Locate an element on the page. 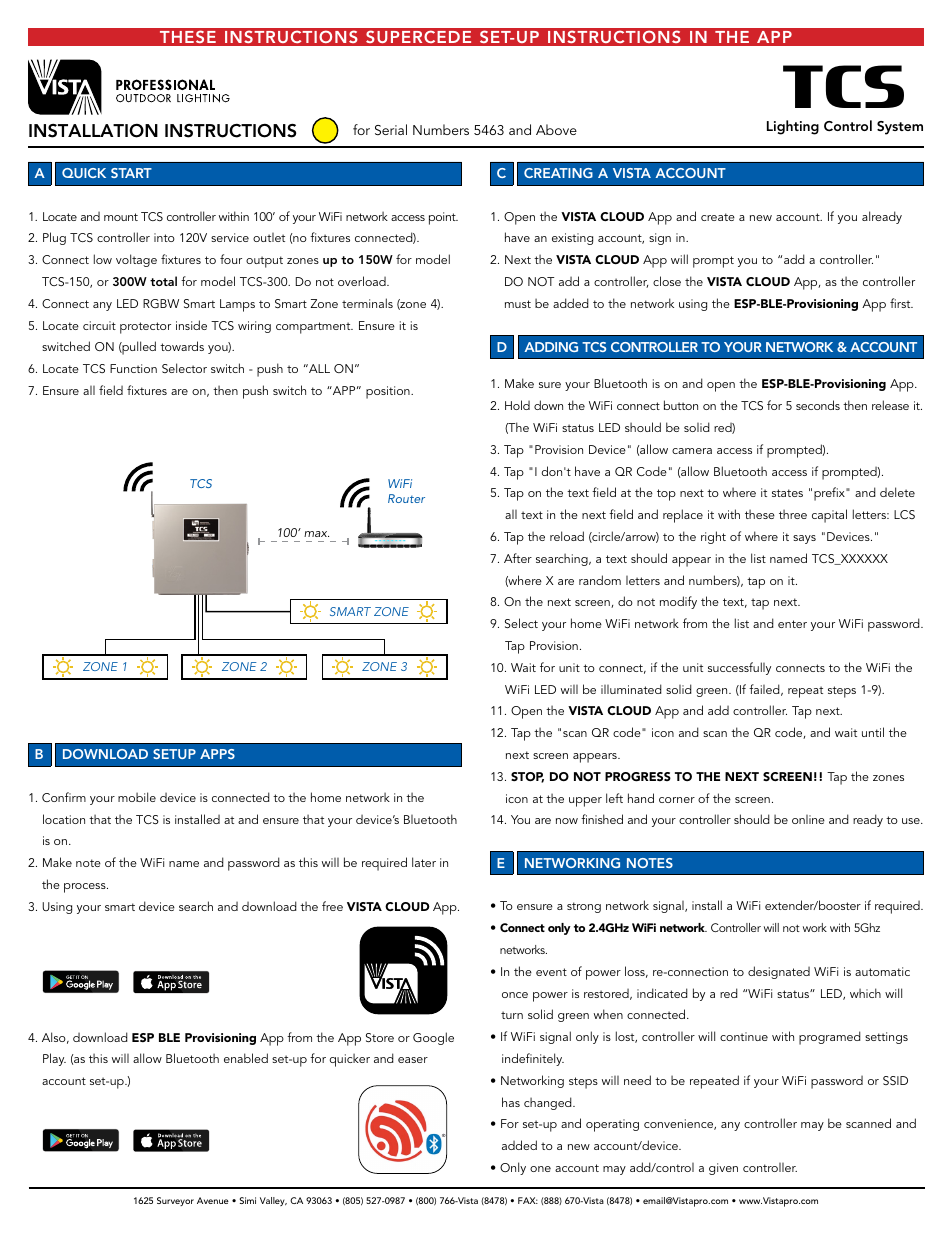 The width and height of the page is (952, 1233). mobile is located at coordinates (137, 797).
